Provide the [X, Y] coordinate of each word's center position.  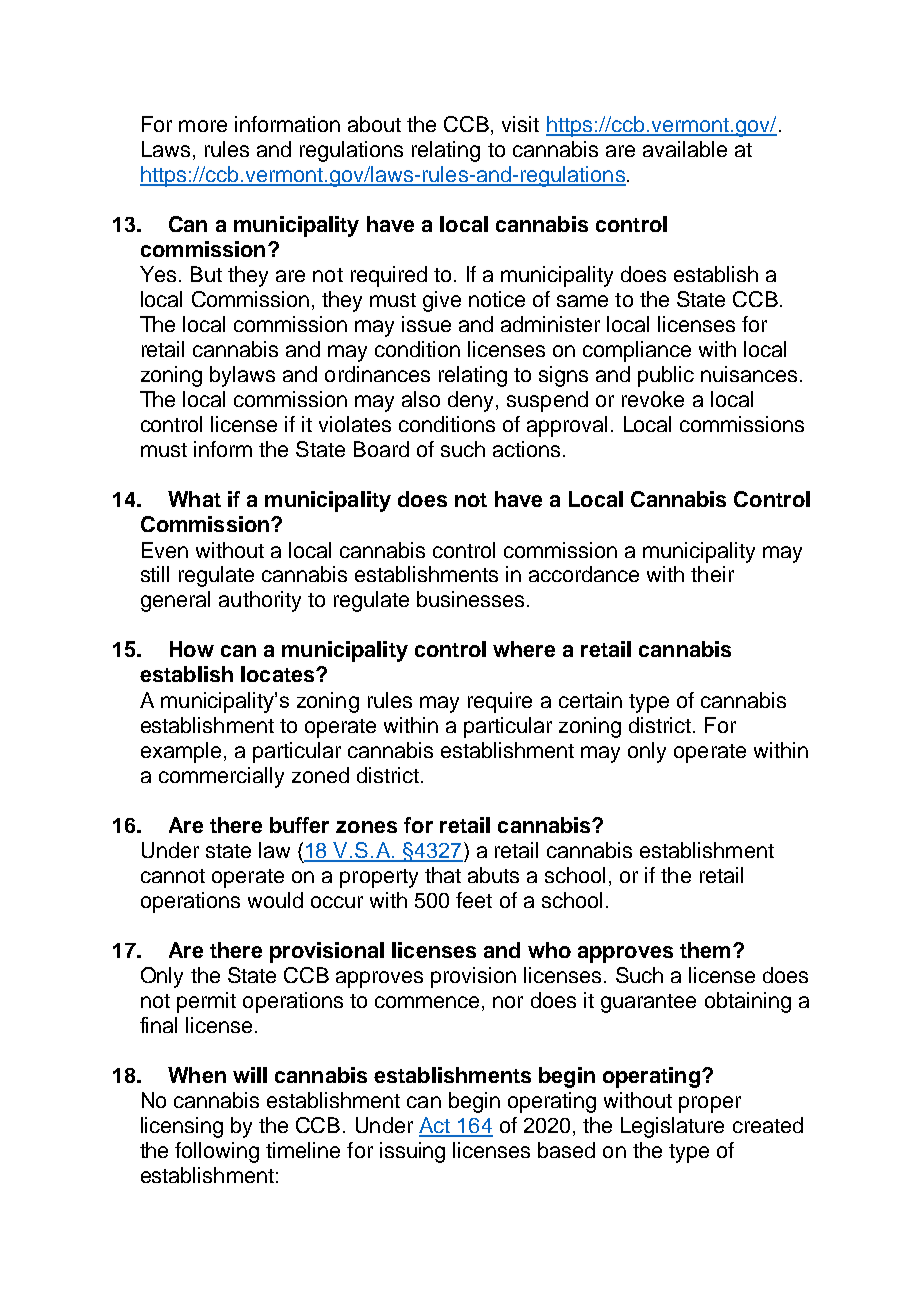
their [712, 574]
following [217, 1152]
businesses [470, 599]
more [203, 126]
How [192, 649]
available [685, 149]
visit [520, 124]
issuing [412, 1152]
